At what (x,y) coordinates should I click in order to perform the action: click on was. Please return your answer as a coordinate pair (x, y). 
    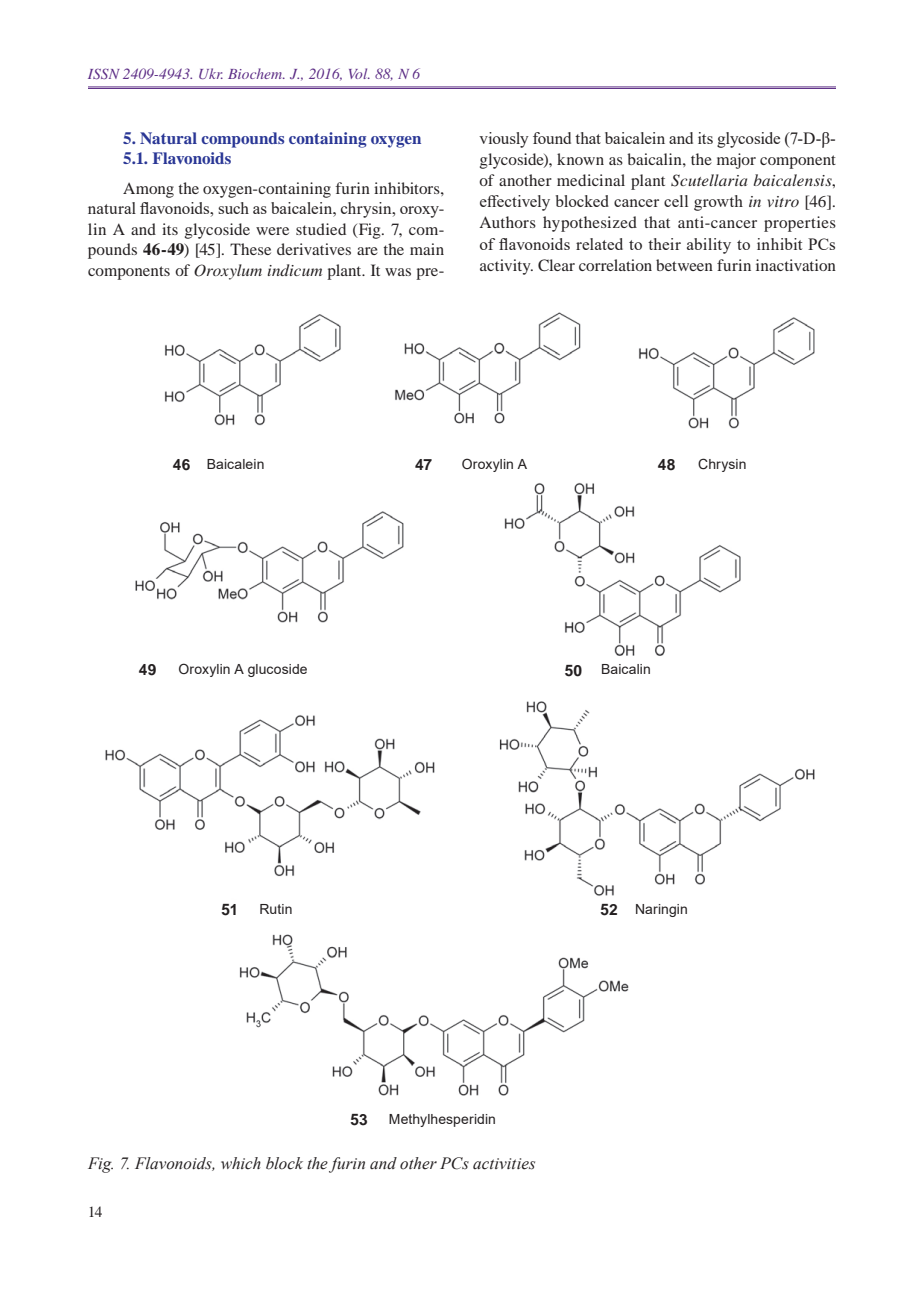
    Looking at the image, I should click on (398, 272).
